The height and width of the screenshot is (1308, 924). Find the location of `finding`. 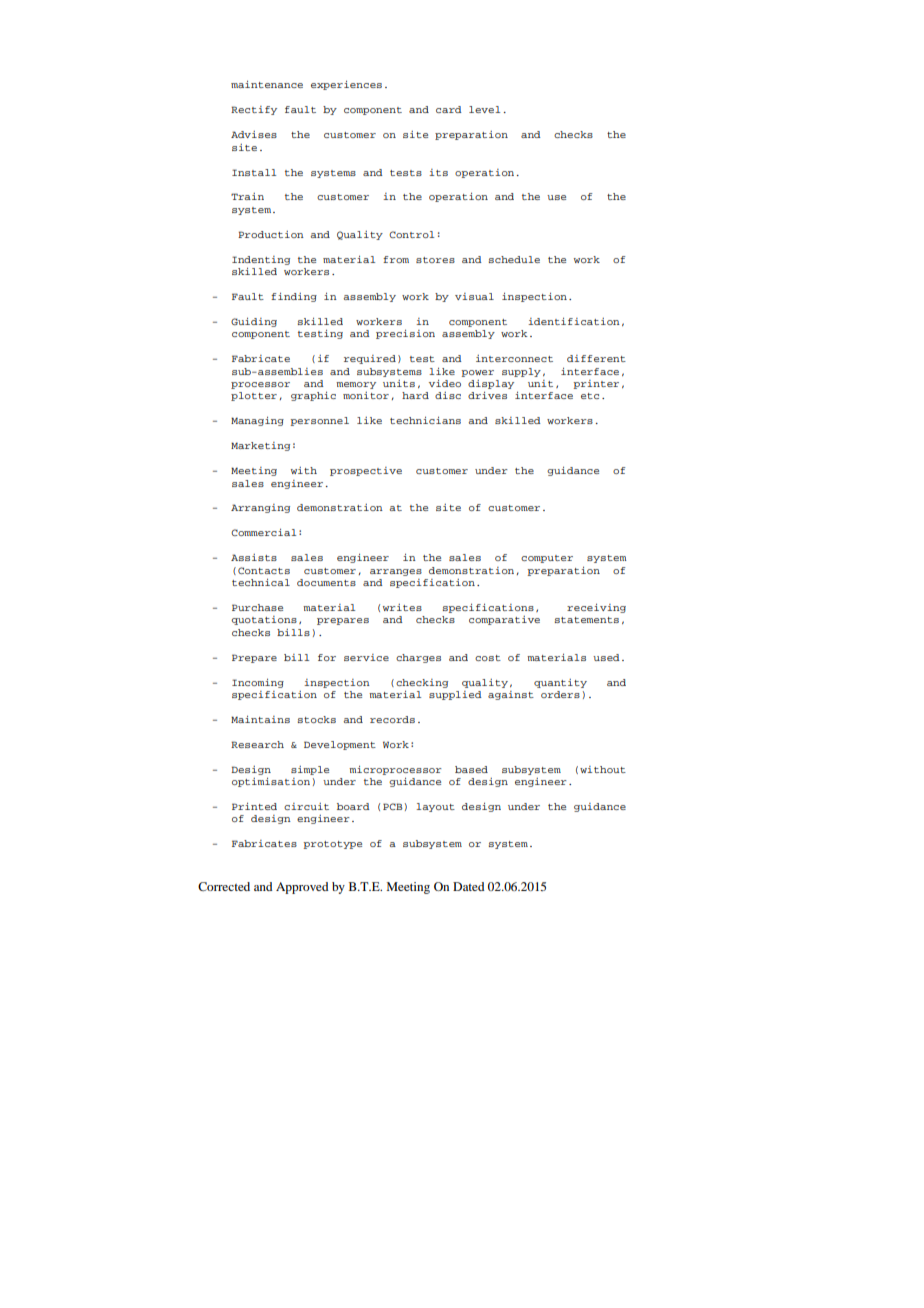

finding is located at coordinates (294, 297).
